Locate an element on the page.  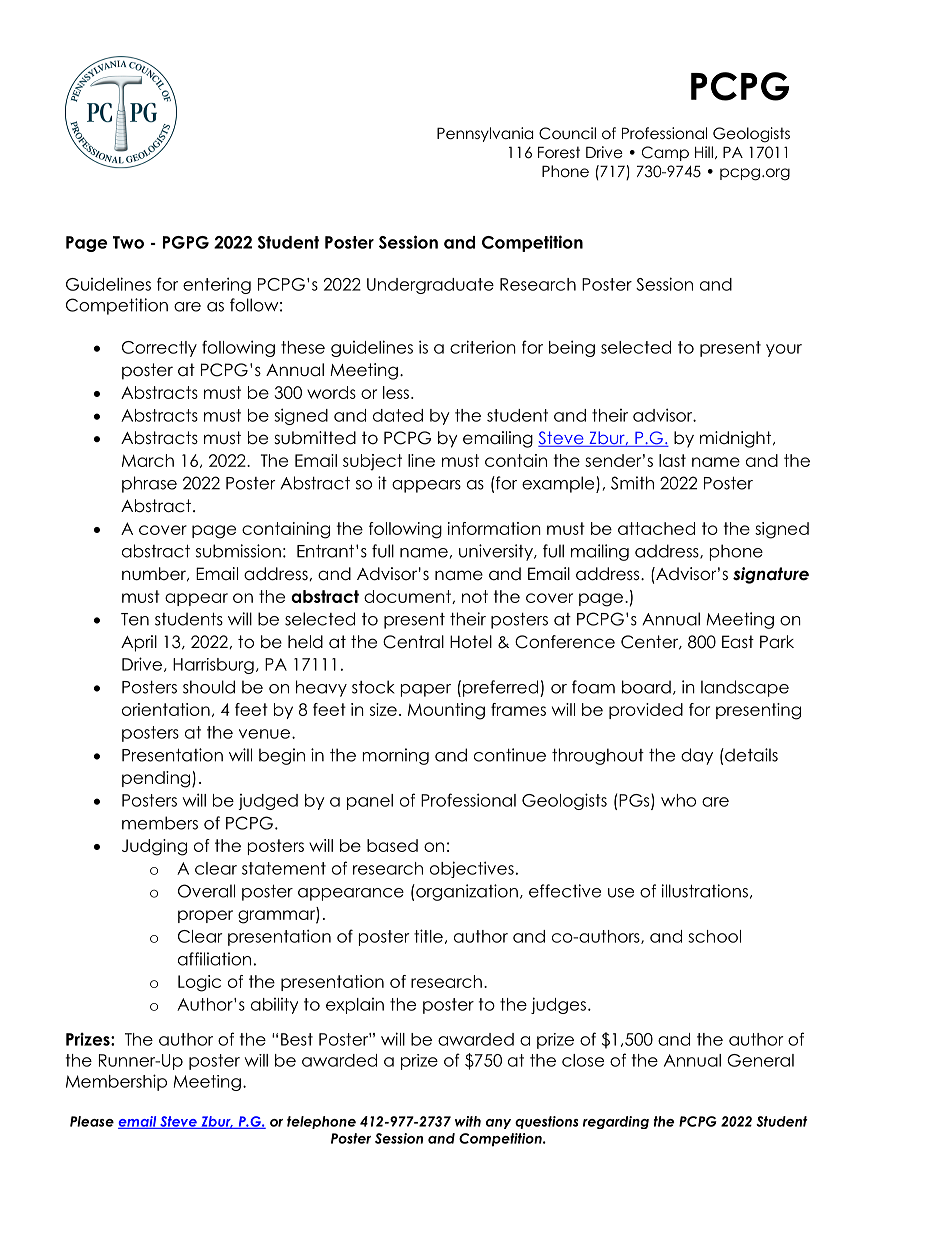
objectives is located at coordinates (472, 869).
